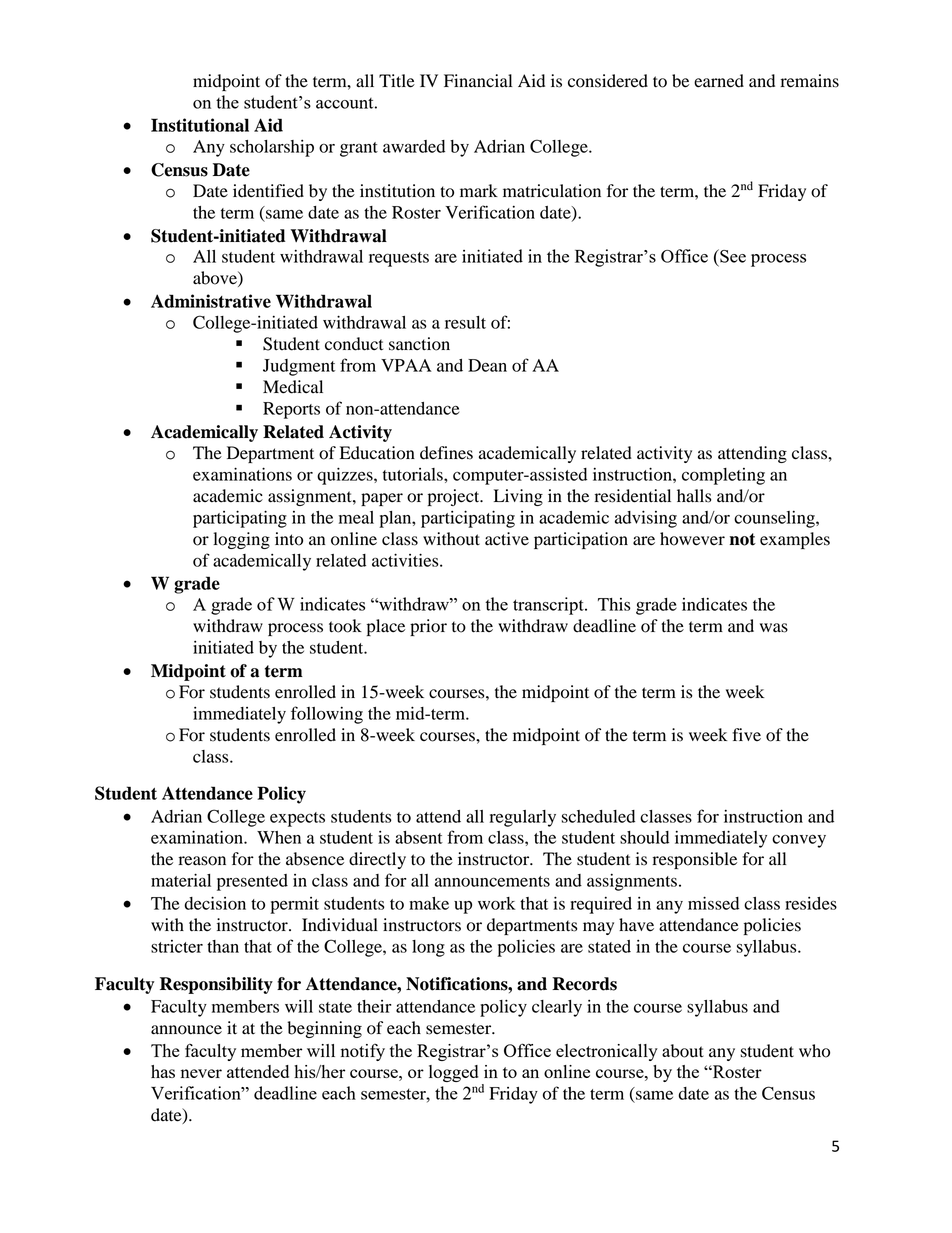  Describe the element at coordinates (453, 1073) in the screenshot. I see `logged` at that location.
